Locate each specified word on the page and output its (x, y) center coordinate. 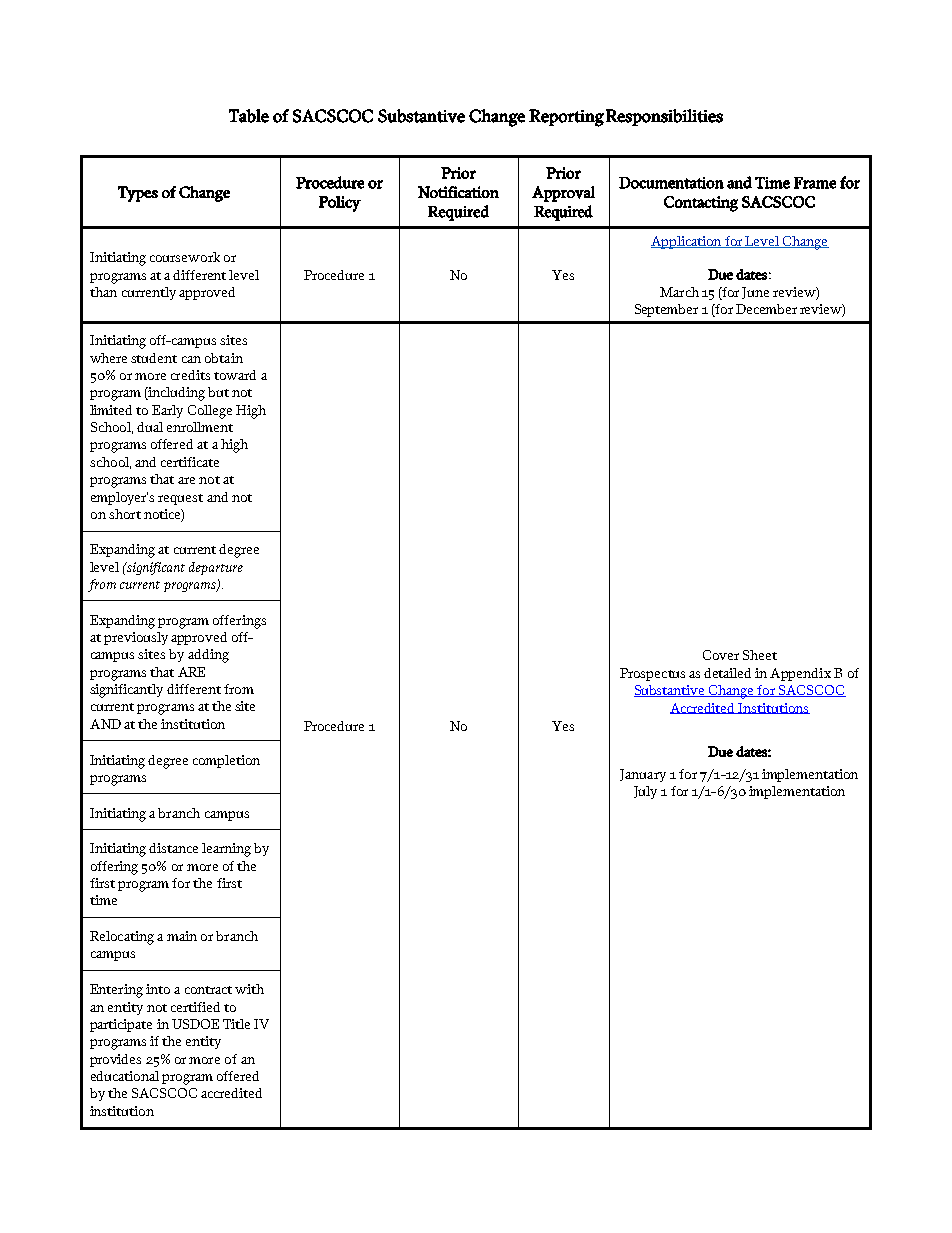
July (645, 792)
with (249, 989)
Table (249, 116)
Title (236, 1024)
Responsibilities (664, 117)
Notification (458, 192)
